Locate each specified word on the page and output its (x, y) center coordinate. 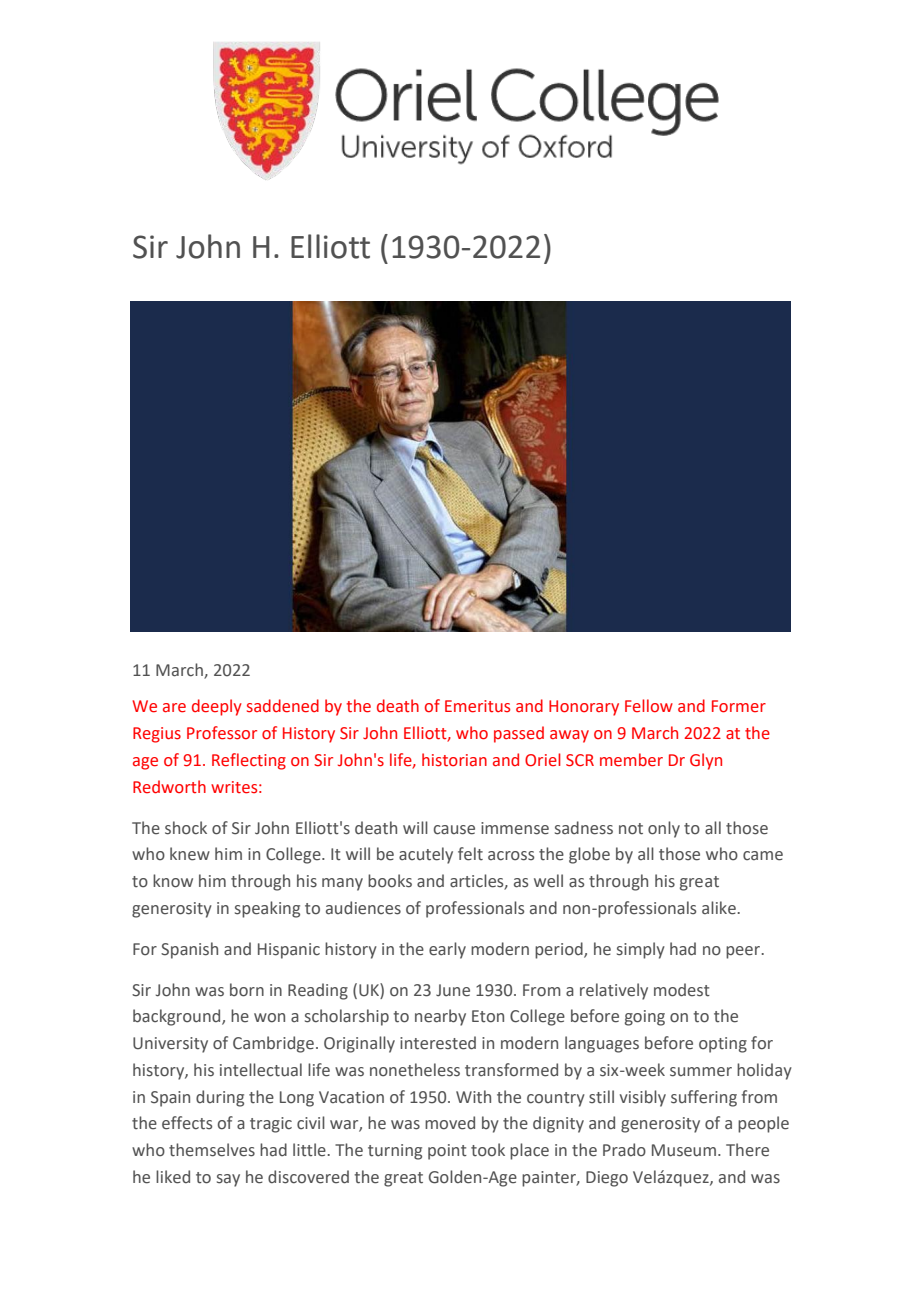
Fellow (649, 706)
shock (186, 828)
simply (641, 950)
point (447, 1152)
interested (438, 1043)
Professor (222, 733)
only (664, 829)
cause (454, 830)
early (447, 950)
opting (723, 1045)
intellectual (261, 1070)
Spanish (189, 950)
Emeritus (477, 706)
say (228, 1180)
